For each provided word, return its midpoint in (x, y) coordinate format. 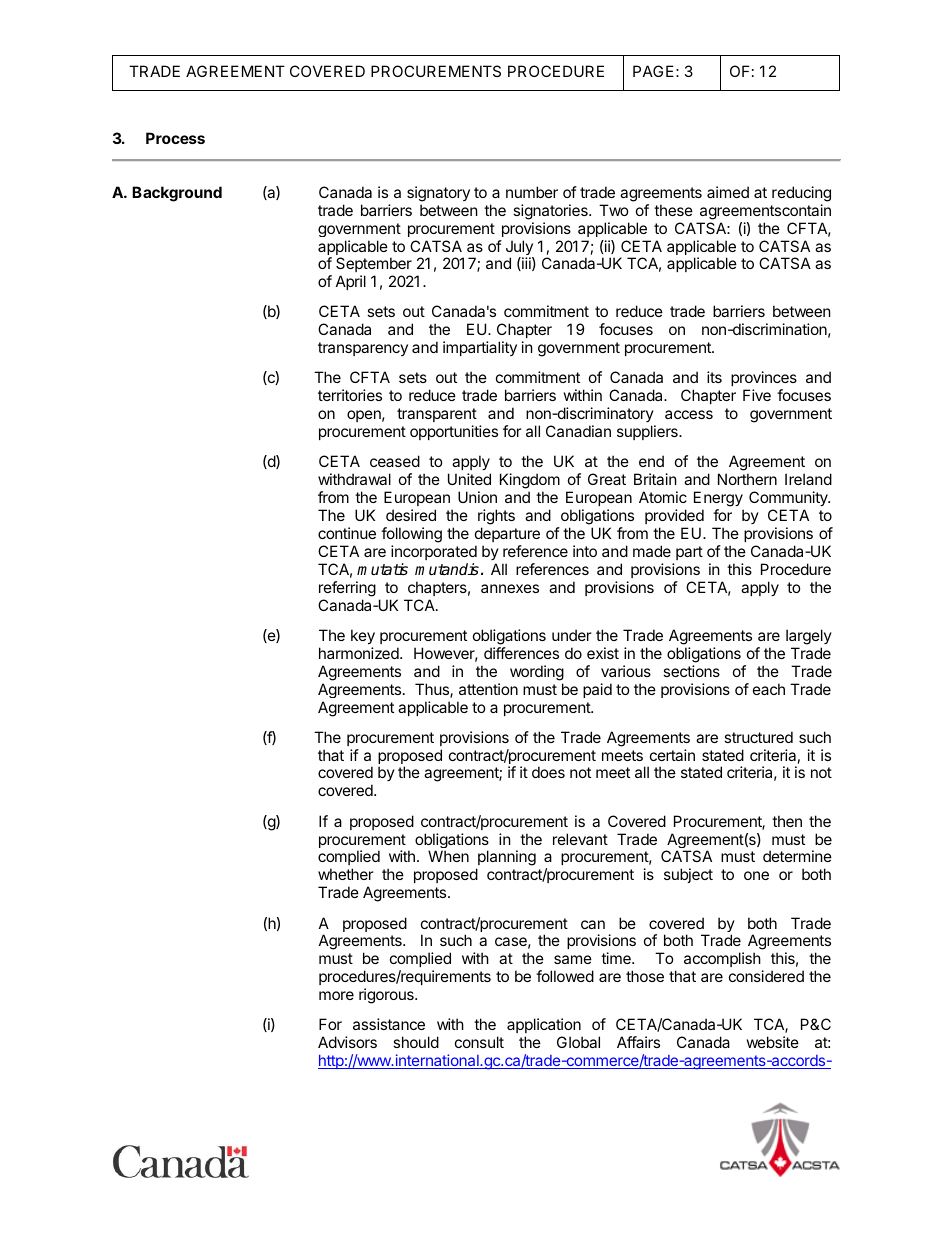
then (787, 821)
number (532, 192)
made (652, 551)
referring (347, 589)
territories (350, 395)
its (714, 377)
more (336, 995)
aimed (728, 192)
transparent (437, 417)
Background (177, 194)
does (548, 772)
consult (479, 1042)
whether (346, 874)
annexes (510, 588)
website (773, 1042)
